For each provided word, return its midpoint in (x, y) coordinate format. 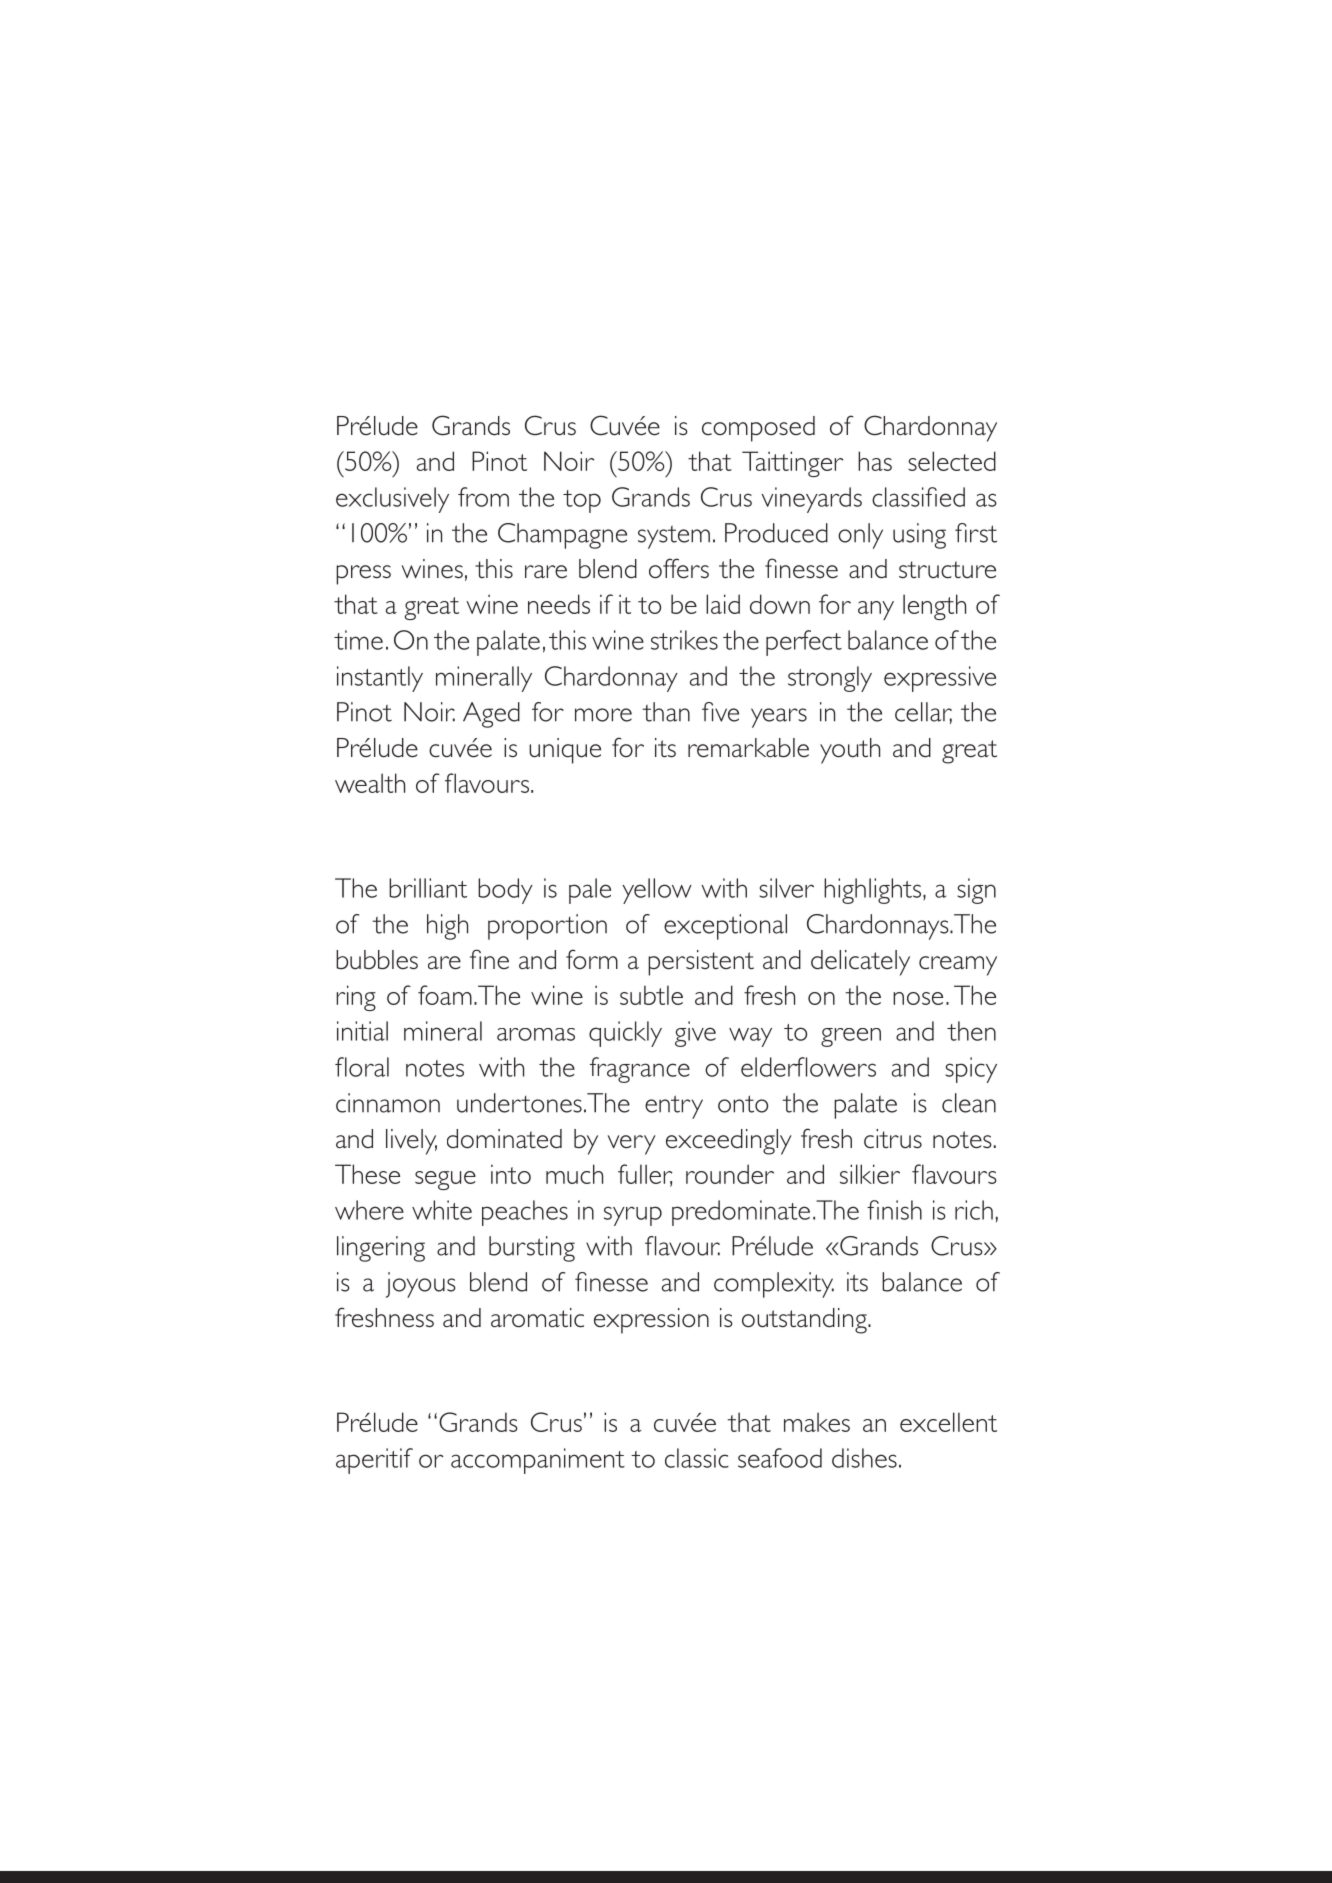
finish (894, 1210)
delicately (860, 963)
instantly (380, 679)
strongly (830, 679)
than (666, 712)
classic (697, 1458)
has (875, 461)
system (674, 537)
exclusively (392, 500)
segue (445, 1180)
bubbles (377, 960)
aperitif (374, 1461)
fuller (645, 1175)
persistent (701, 963)
